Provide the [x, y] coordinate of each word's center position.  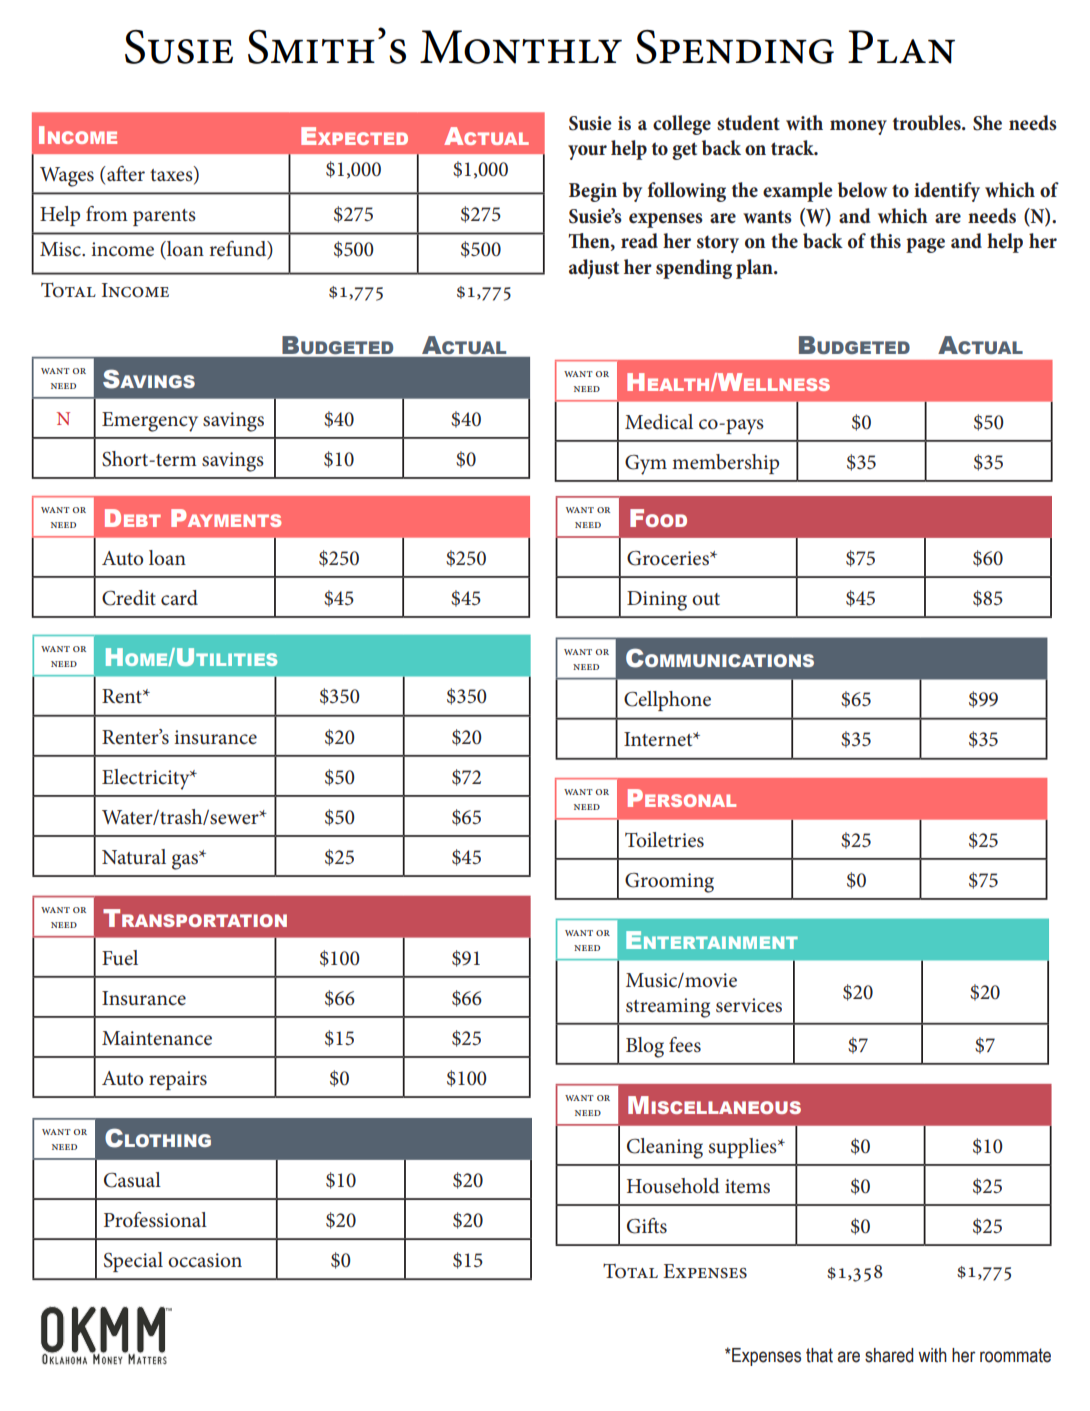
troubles [928, 123]
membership [725, 464]
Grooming [669, 883]
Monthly [521, 47]
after [125, 174]
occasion [205, 1260]
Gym [646, 465]
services [749, 1005]
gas [186, 862]
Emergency [150, 422]
